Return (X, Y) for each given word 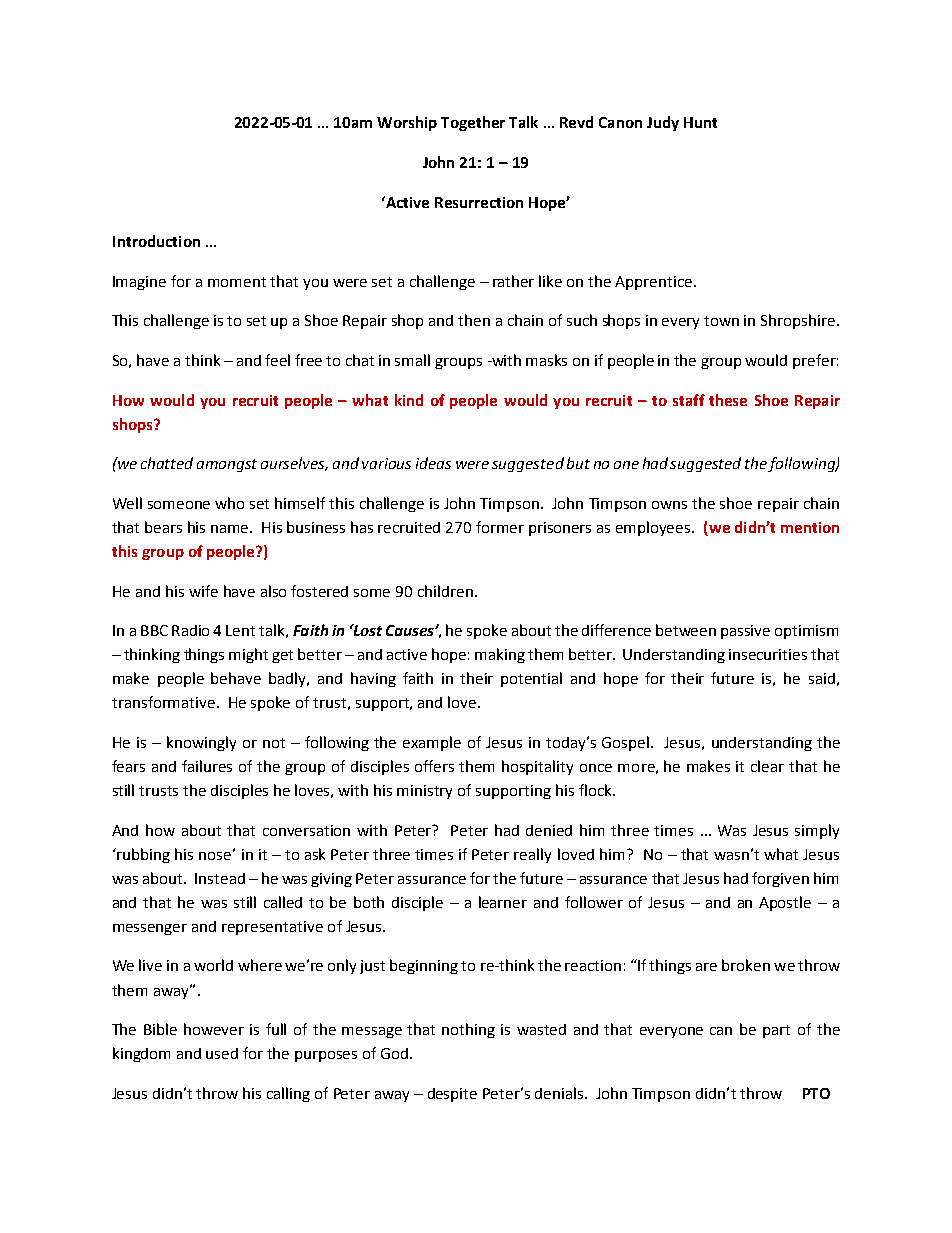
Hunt (700, 122)
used (222, 1053)
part (776, 1031)
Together (473, 123)
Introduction (156, 241)
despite (452, 1095)
